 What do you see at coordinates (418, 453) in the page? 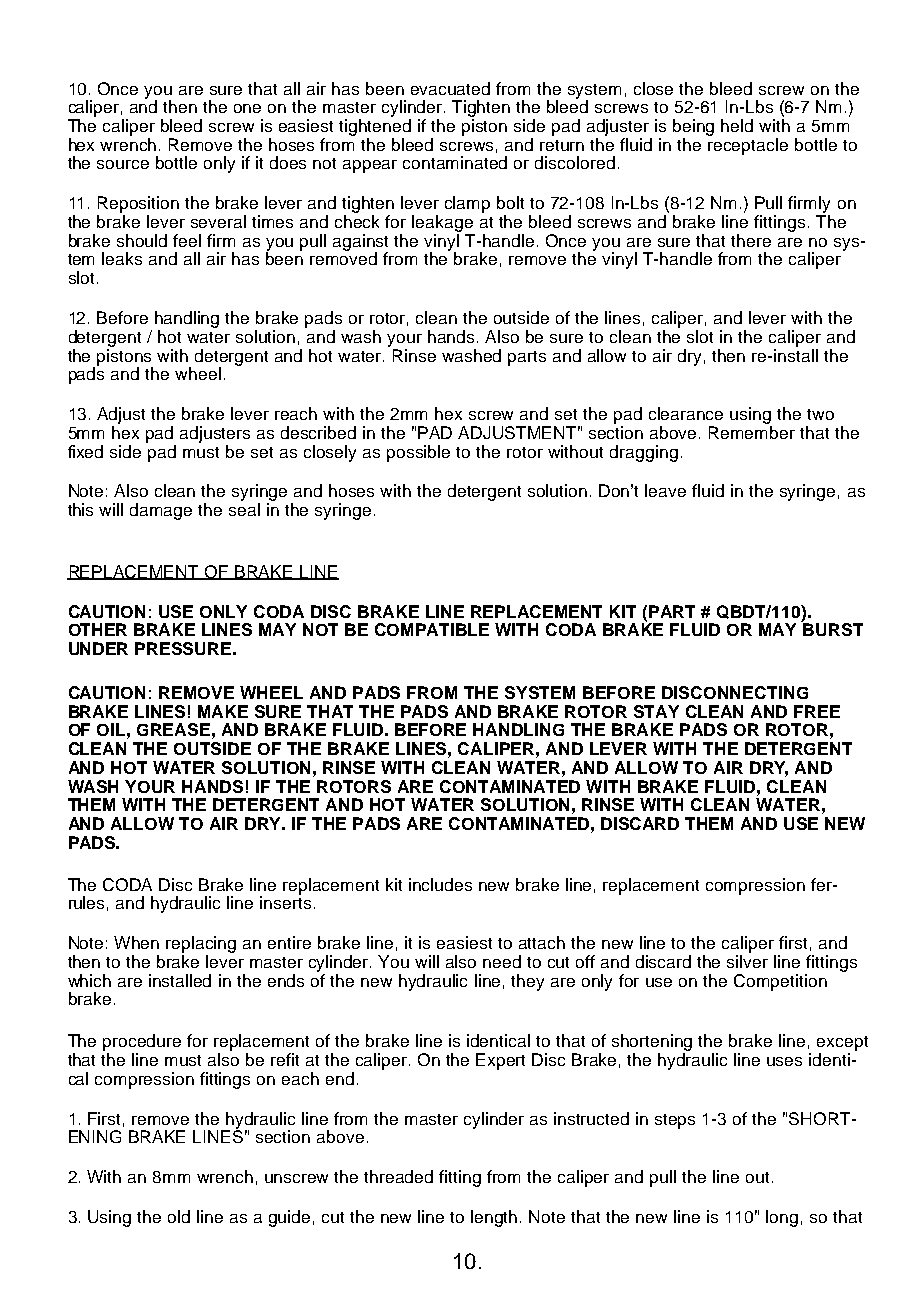
I see `possible` at bounding box center [418, 453].
